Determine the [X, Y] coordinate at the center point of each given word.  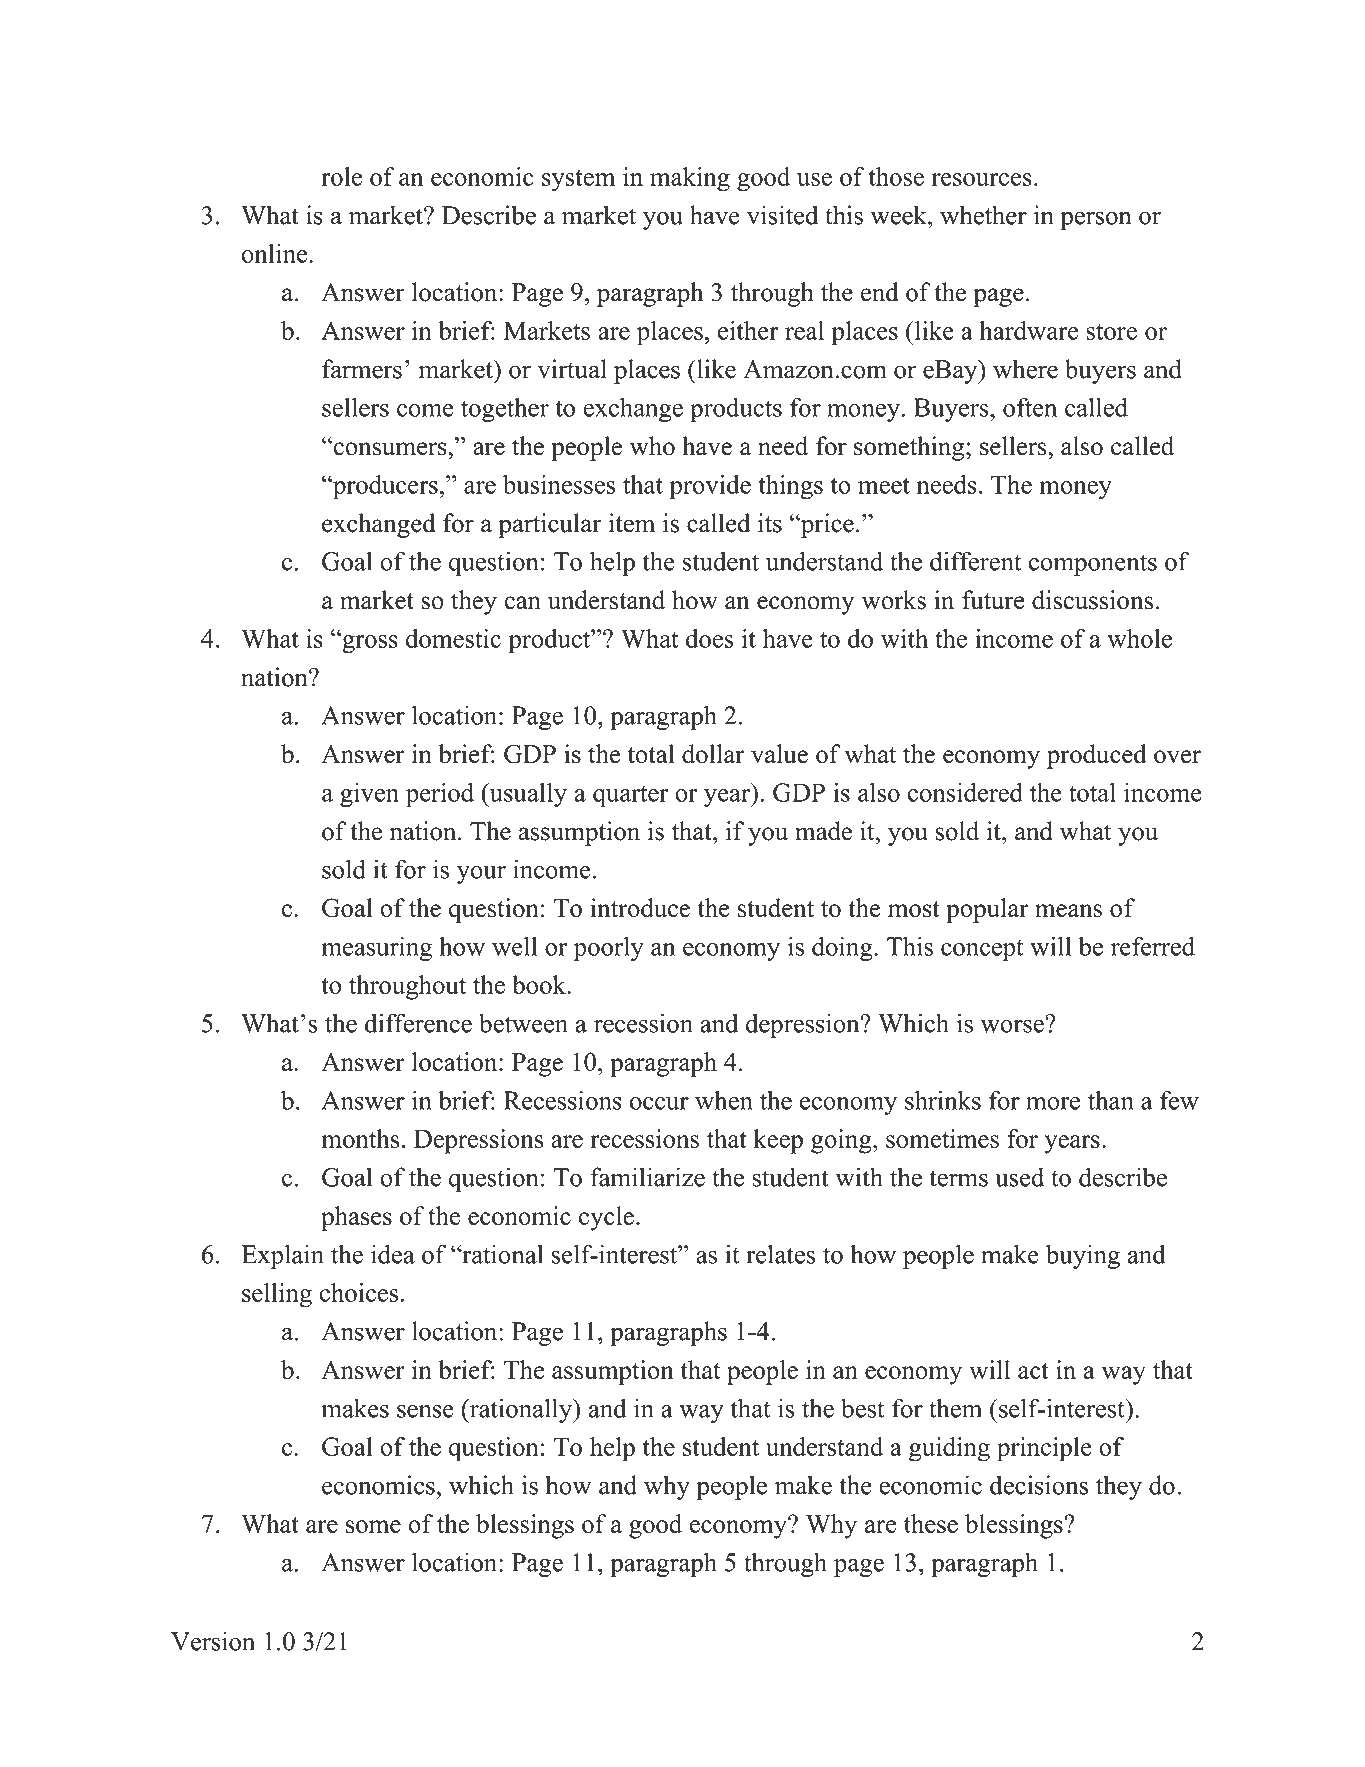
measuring [376, 948]
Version [213, 1641]
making [690, 179]
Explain [282, 1256]
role [341, 176]
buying [1083, 1256]
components [1093, 565]
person [1096, 220]
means [1068, 911]
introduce [640, 908]
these [931, 1523]
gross [369, 643]
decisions [1039, 1485]
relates [780, 1254]
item [632, 523]
